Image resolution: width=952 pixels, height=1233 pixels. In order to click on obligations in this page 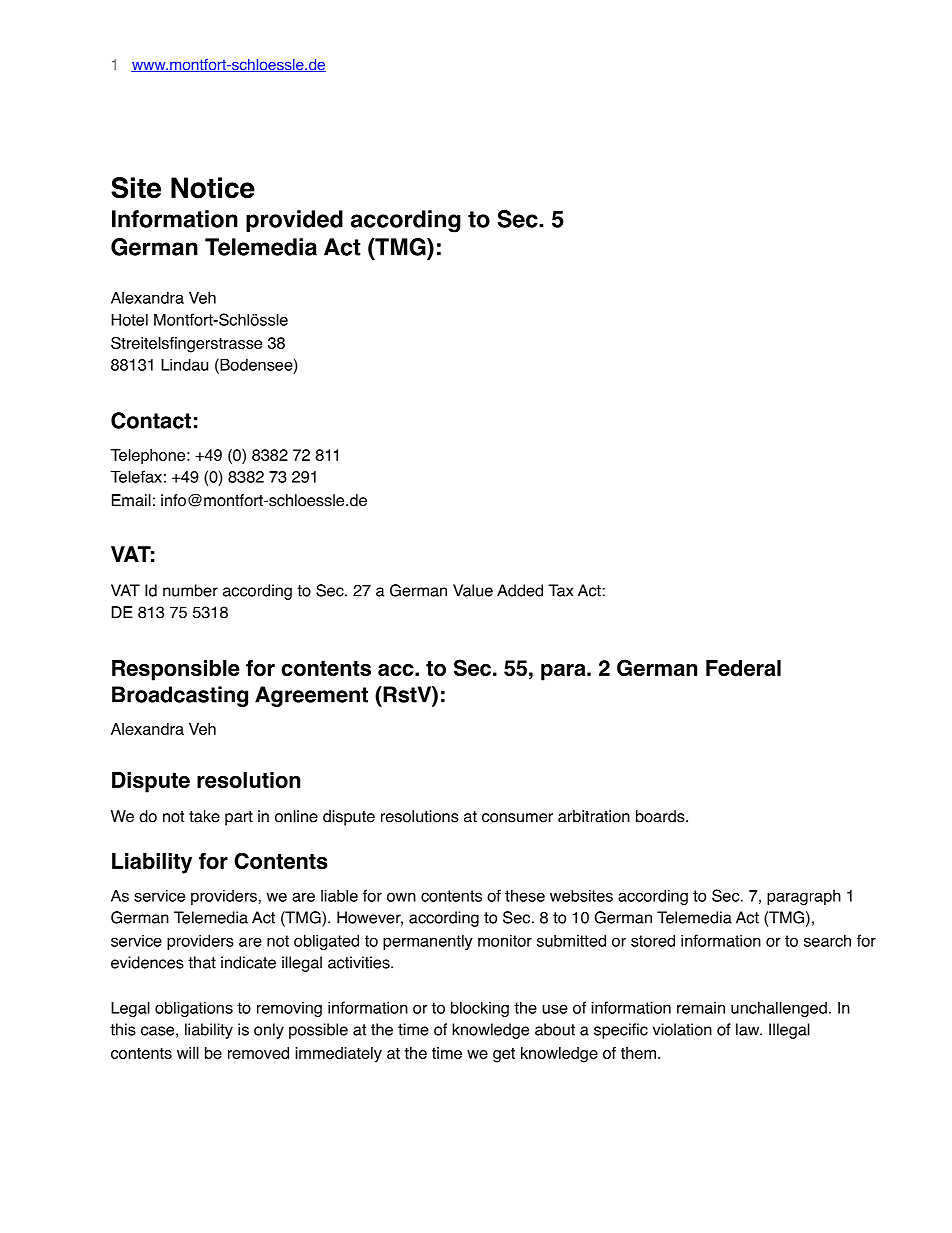, I will do `click(194, 1009)`.
